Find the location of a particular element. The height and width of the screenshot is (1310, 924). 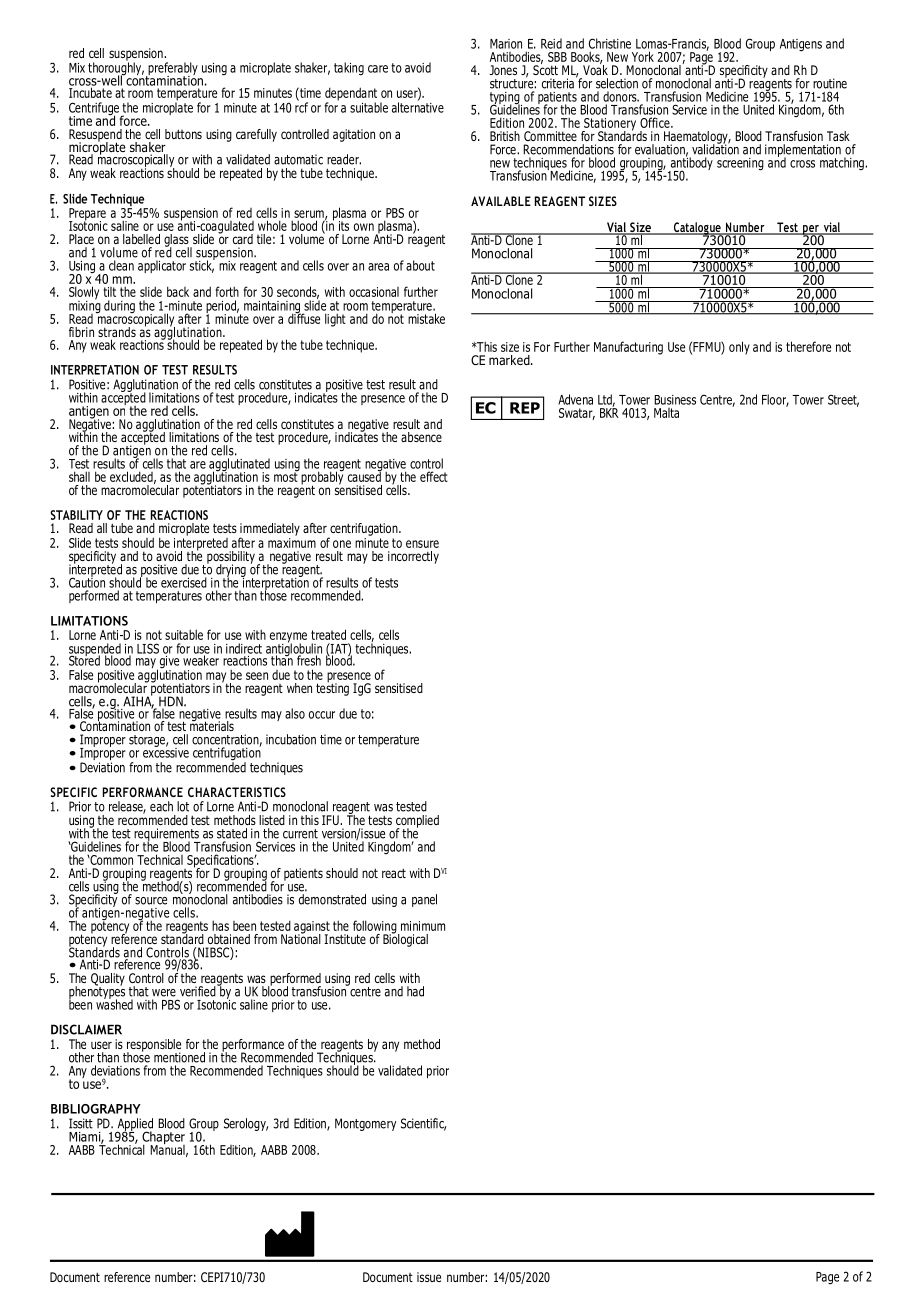

AIHA is located at coordinates (138, 701).
